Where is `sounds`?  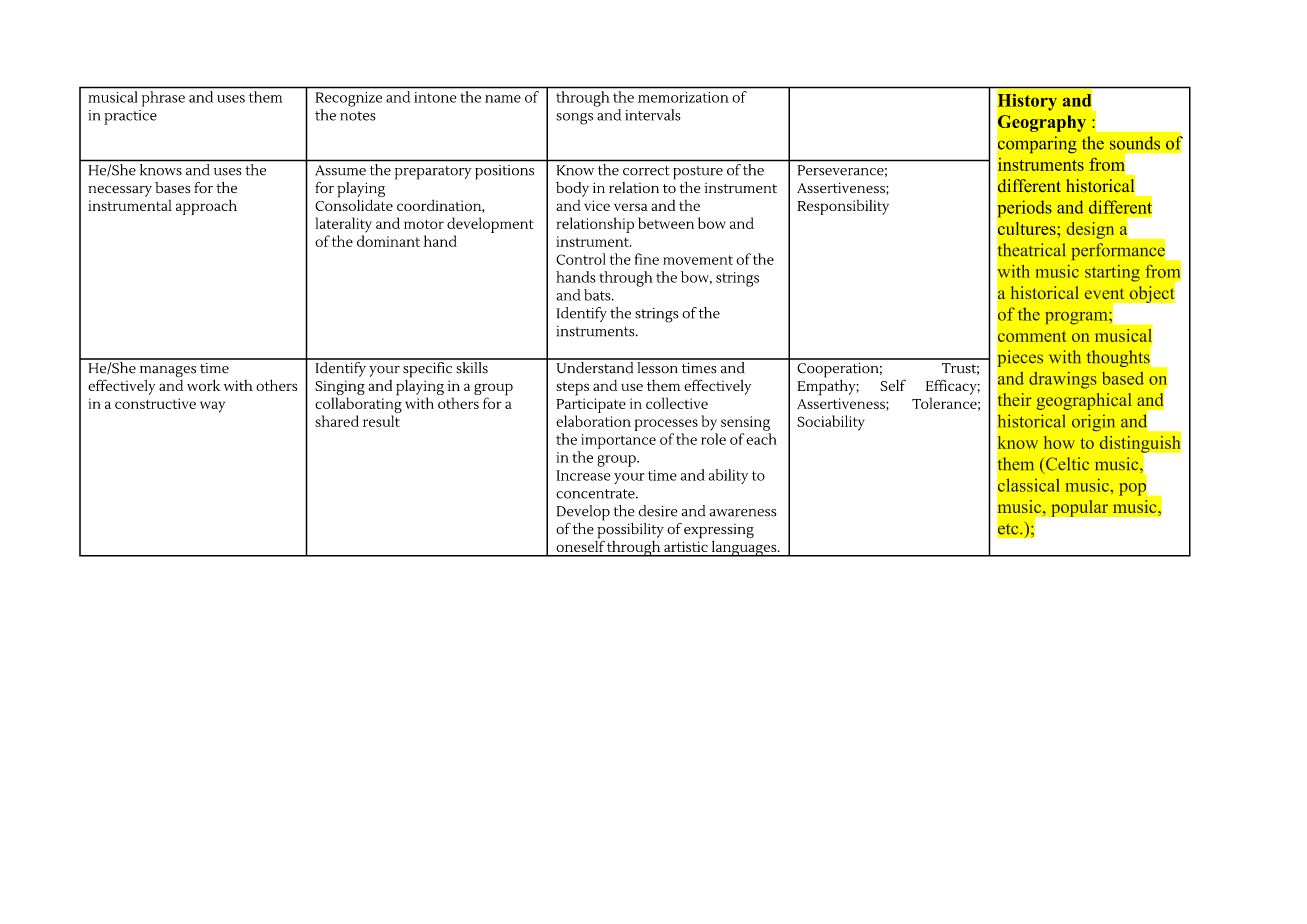 sounds is located at coordinates (1135, 143).
